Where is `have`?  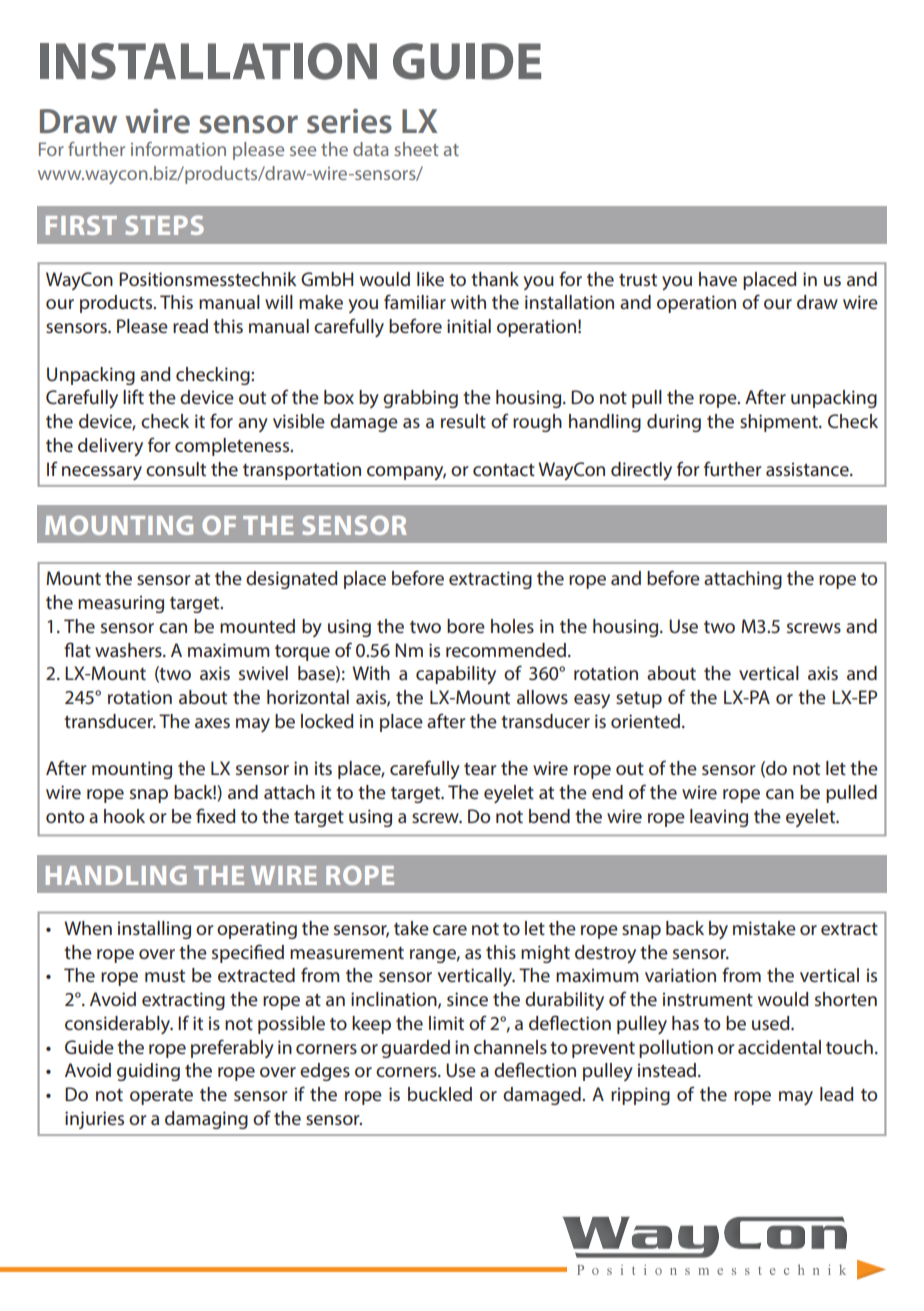
have is located at coordinates (718, 279).
